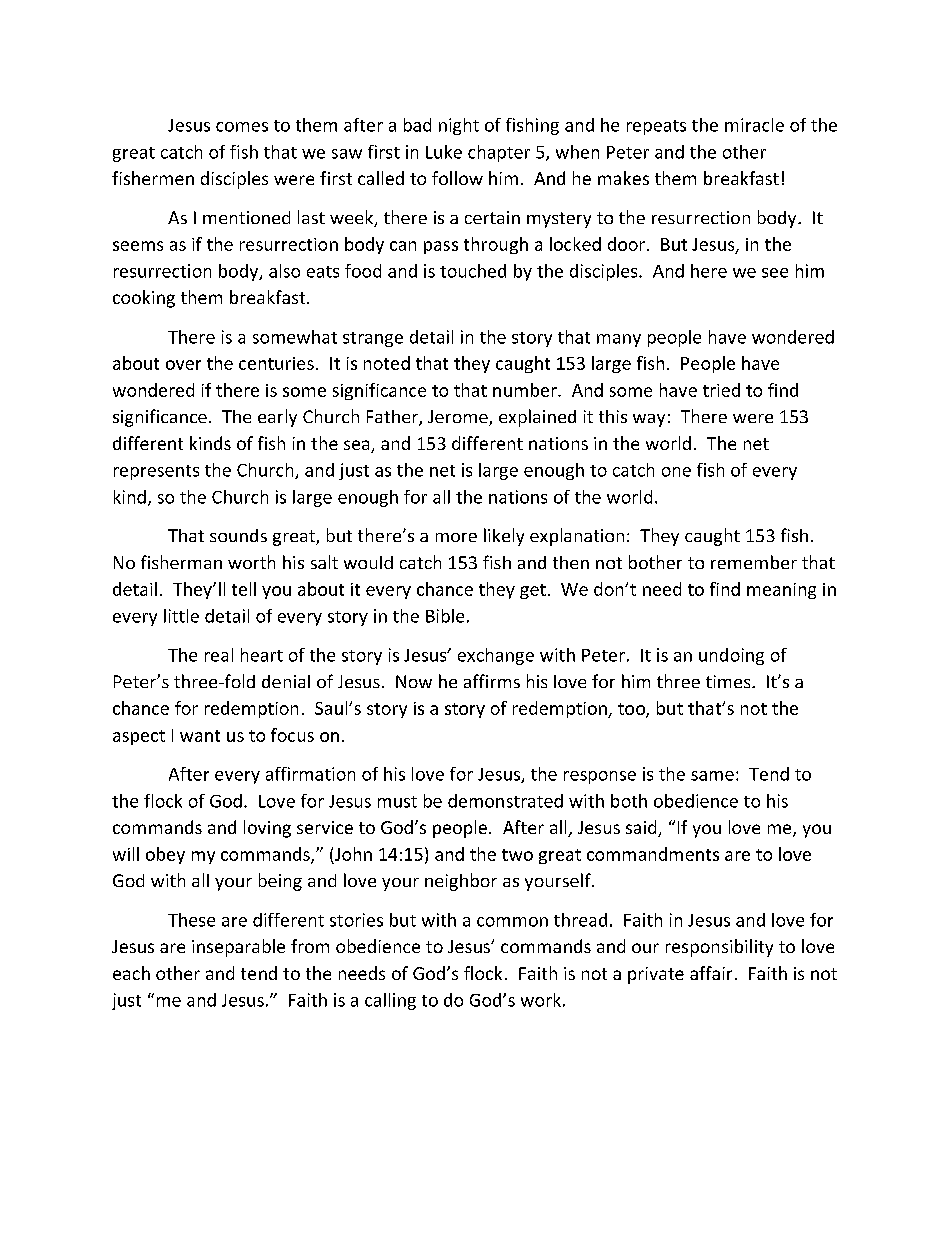 This document has width=952, height=1233. What do you see at coordinates (242, 127) in the document?
I see `comes` at bounding box center [242, 127].
